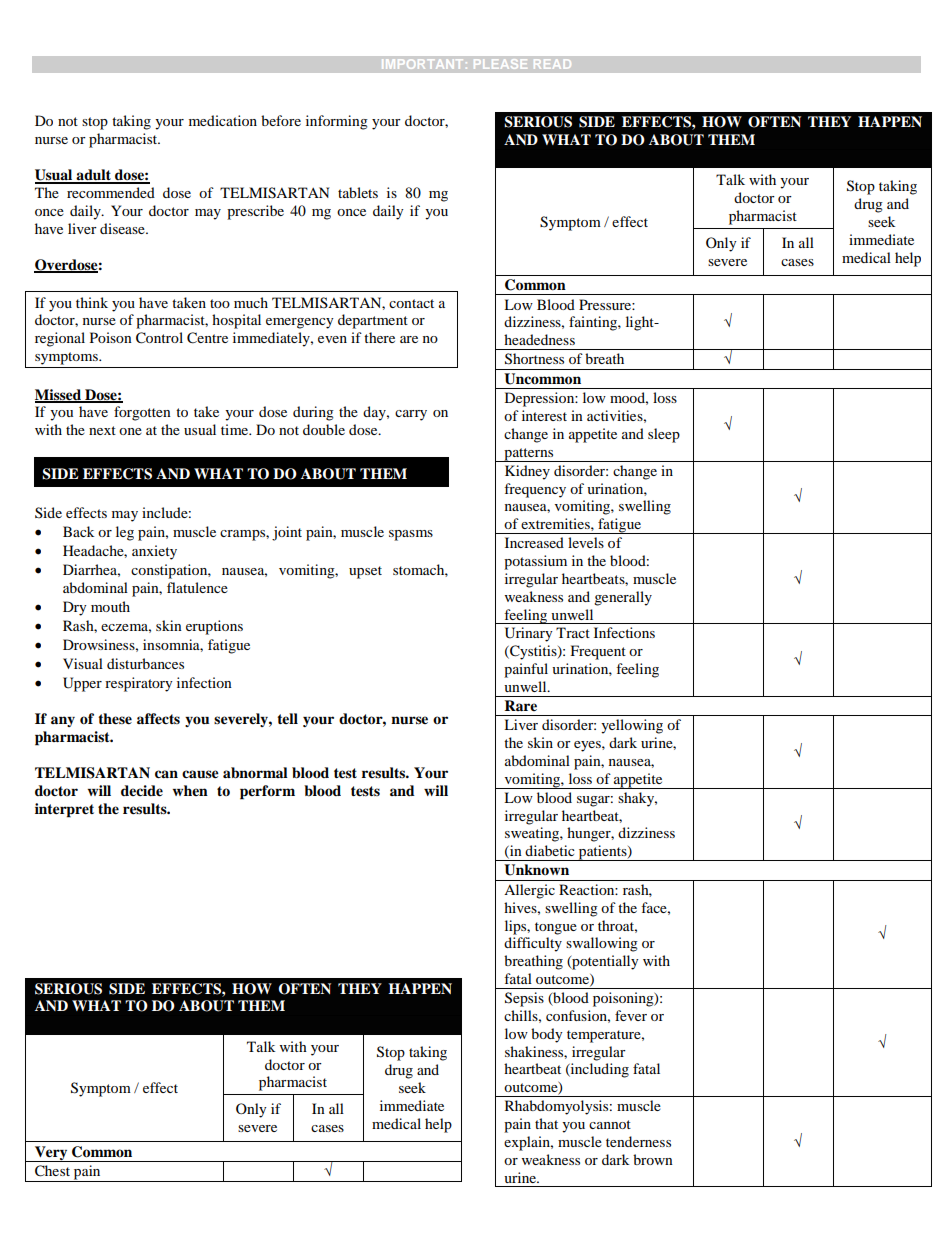 The width and height of the page is (952, 1233). What do you see at coordinates (556, 928) in the page?
I see `tongue` at bounding box center [556, 928].
